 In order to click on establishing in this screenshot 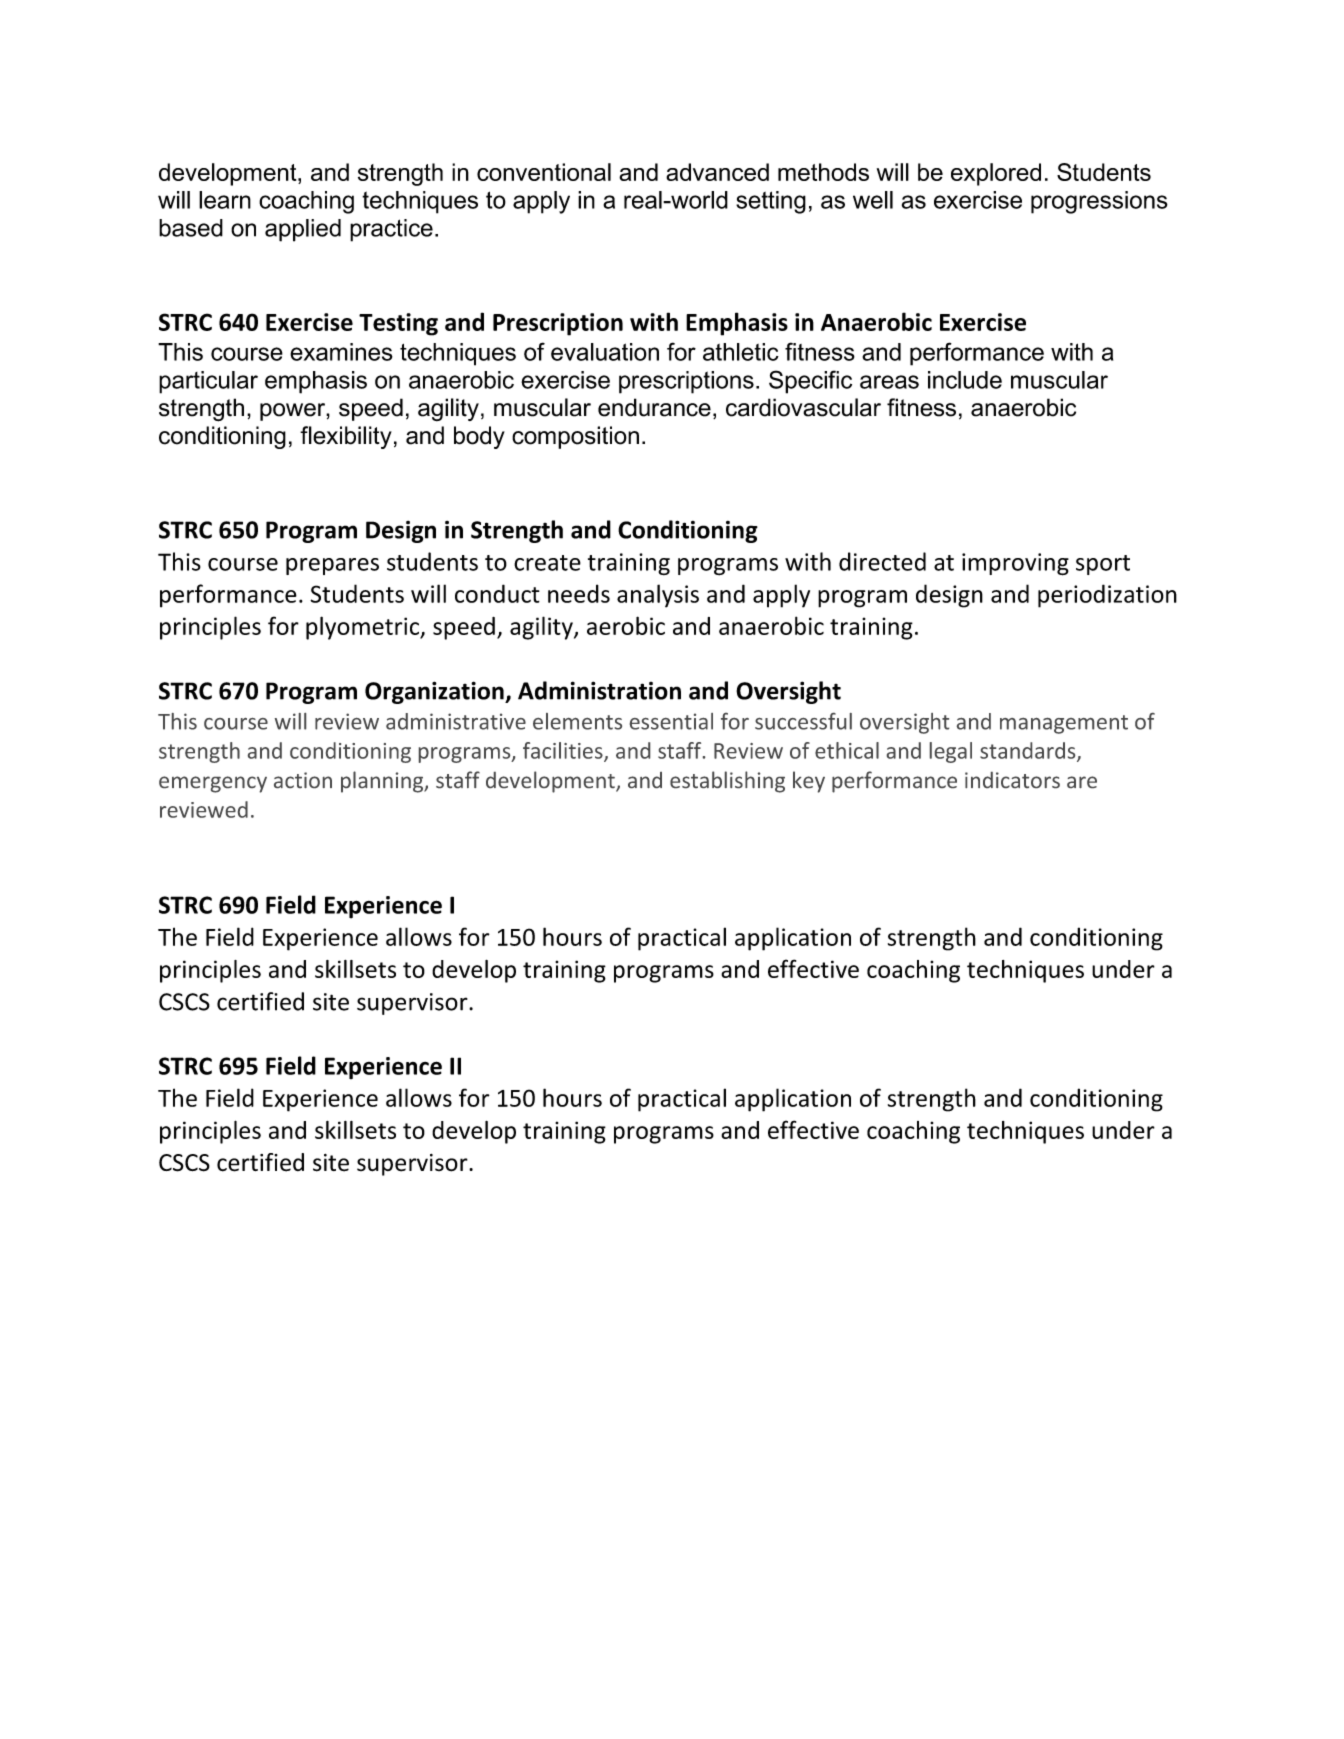, I will do `click(727, 782)`.
